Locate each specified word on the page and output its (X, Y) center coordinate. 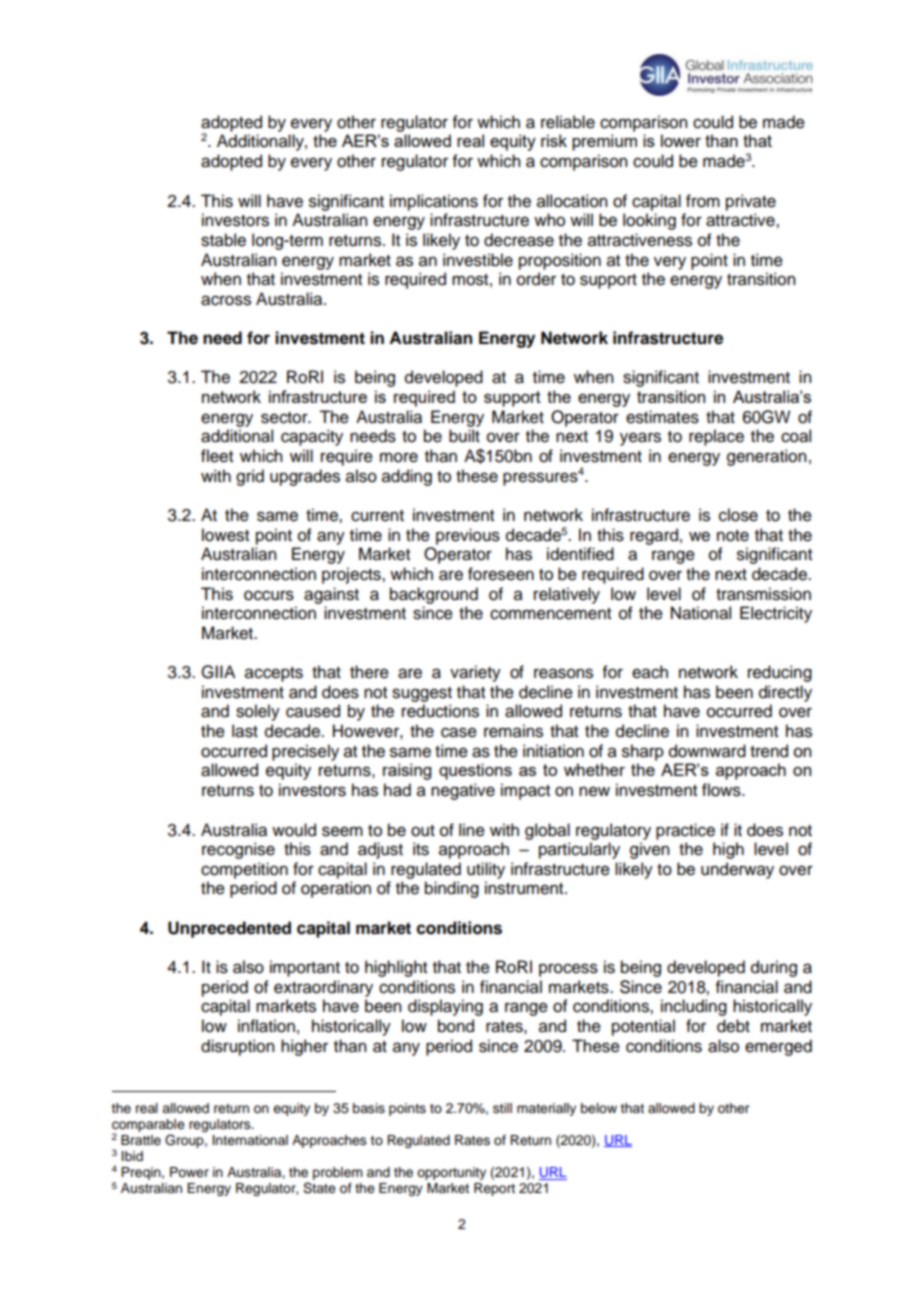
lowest (225, 535)
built (464, 436)
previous (468, 536)
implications (434, 202)
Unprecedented (229, 929)
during (774, 968)
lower (681, 140)
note (733, 536)
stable (223, 240)
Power (189, 1172)
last (245, 731)
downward (707, 751)
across (226, 300)
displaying (445, 1007)
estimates (662, 417)
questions (475, 771)
